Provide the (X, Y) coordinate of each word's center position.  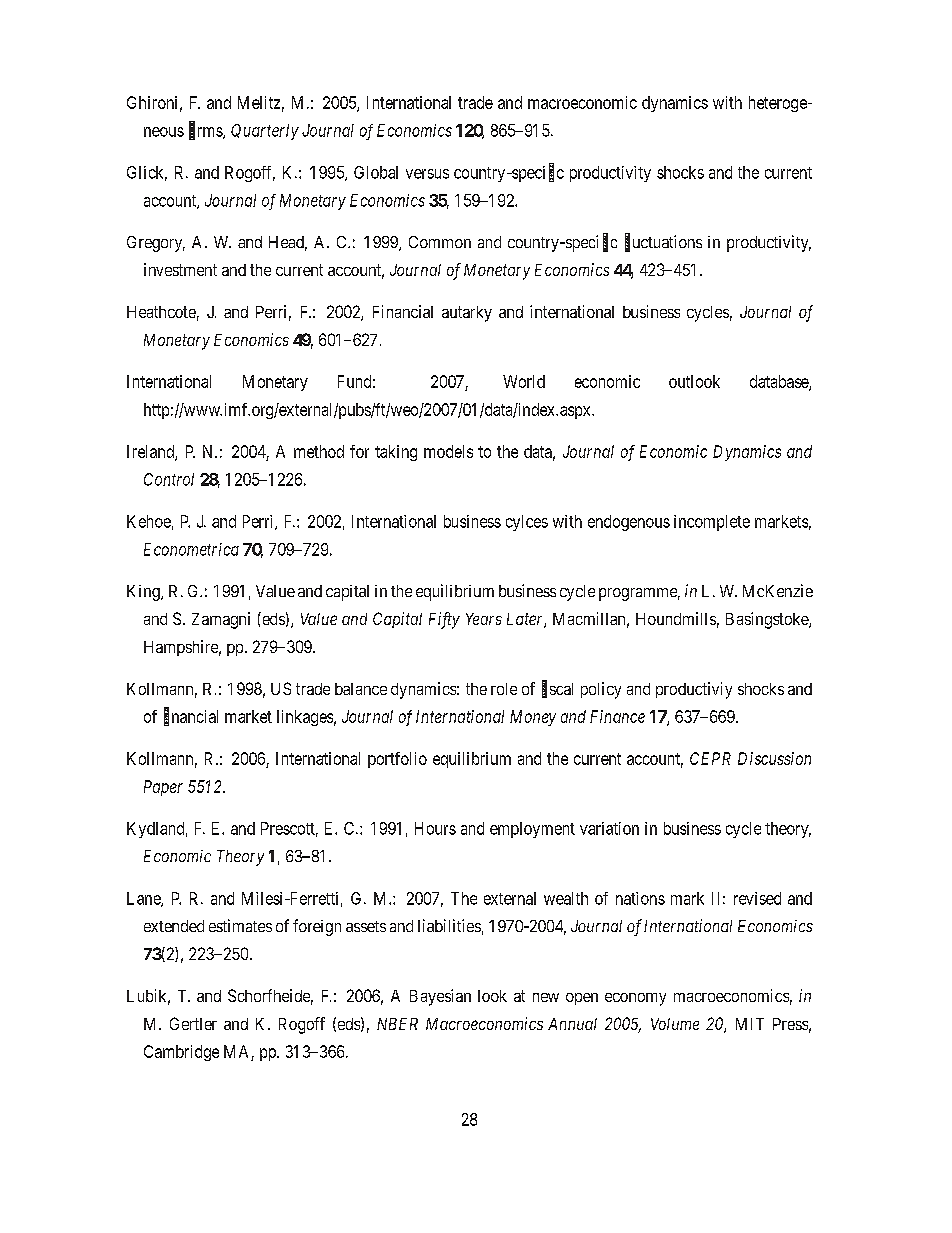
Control (169, 479)
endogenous (629, 523)
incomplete (712, 523)
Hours (435, 828)
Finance (617, 716)
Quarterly (265, 132)
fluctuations (663, 242)
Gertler (193, 1023)
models (448, 451)
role (504, 689)
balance (361, 689)
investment (180, 269)
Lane (144, 899)
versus (427, 174)
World (524, 381)
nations (640, 898)
